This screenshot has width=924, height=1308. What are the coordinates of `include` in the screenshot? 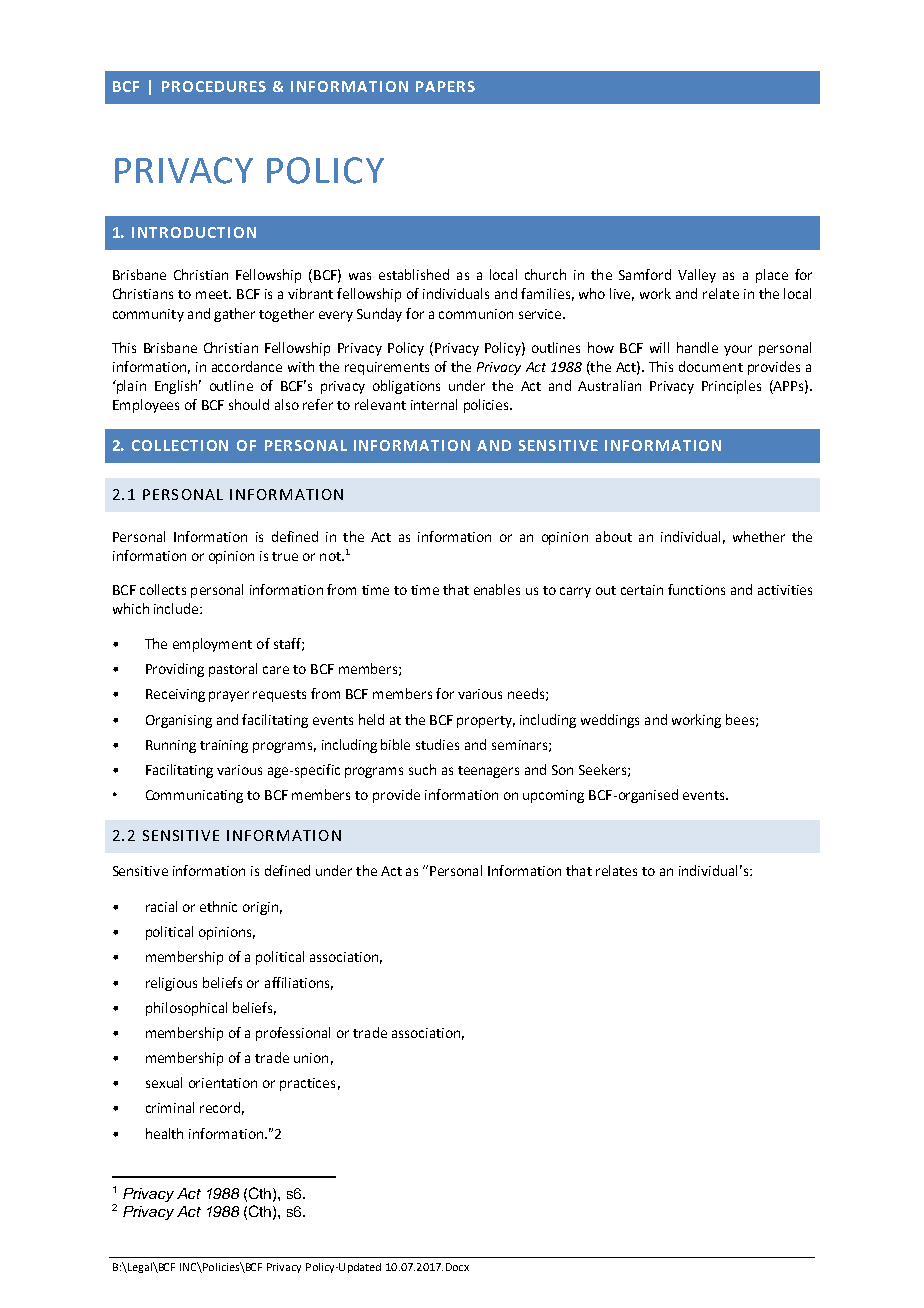 It's located at (177, 608).
